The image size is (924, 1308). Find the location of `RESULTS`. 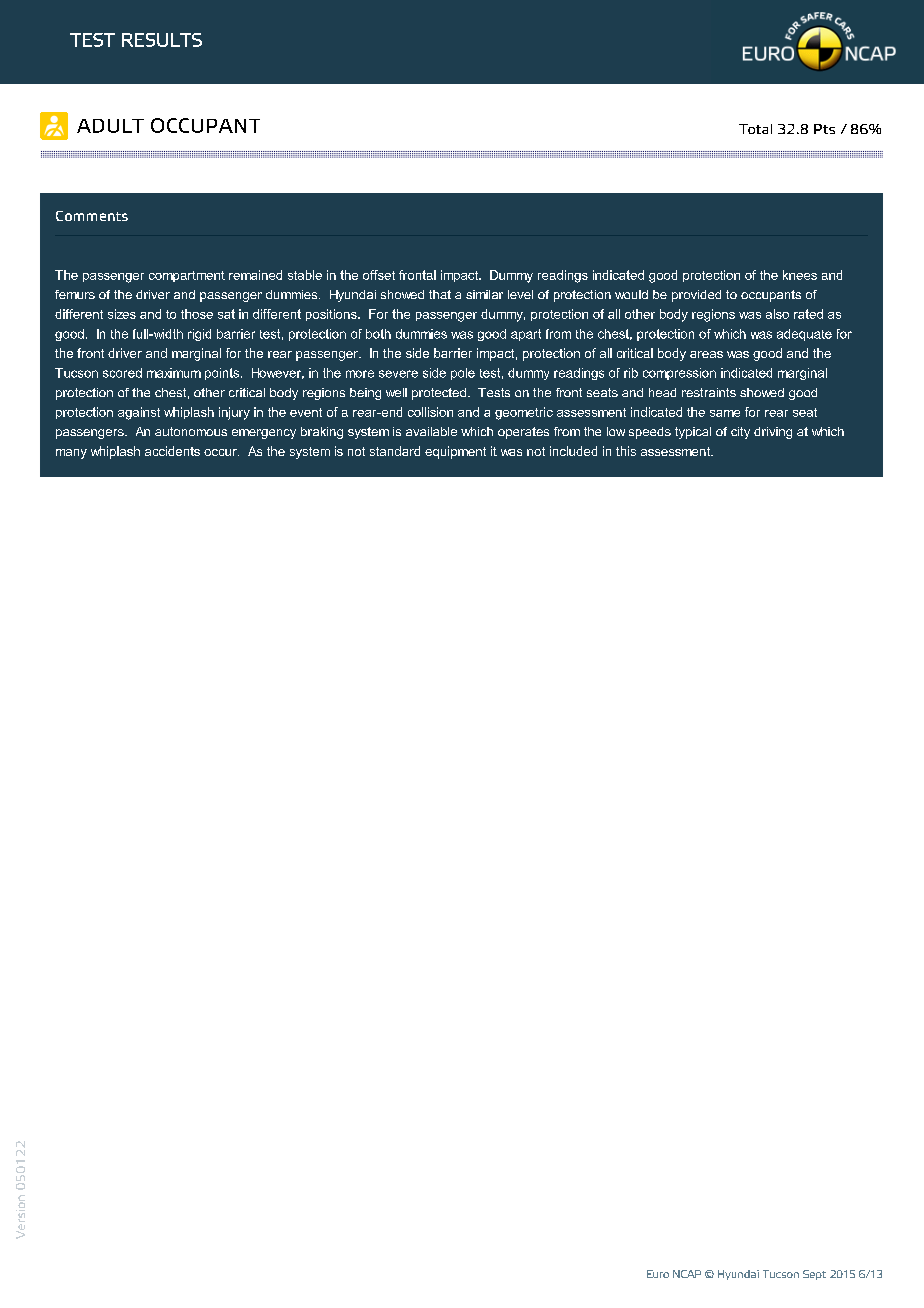

RESULTS is located at coordinates (162, 40).
